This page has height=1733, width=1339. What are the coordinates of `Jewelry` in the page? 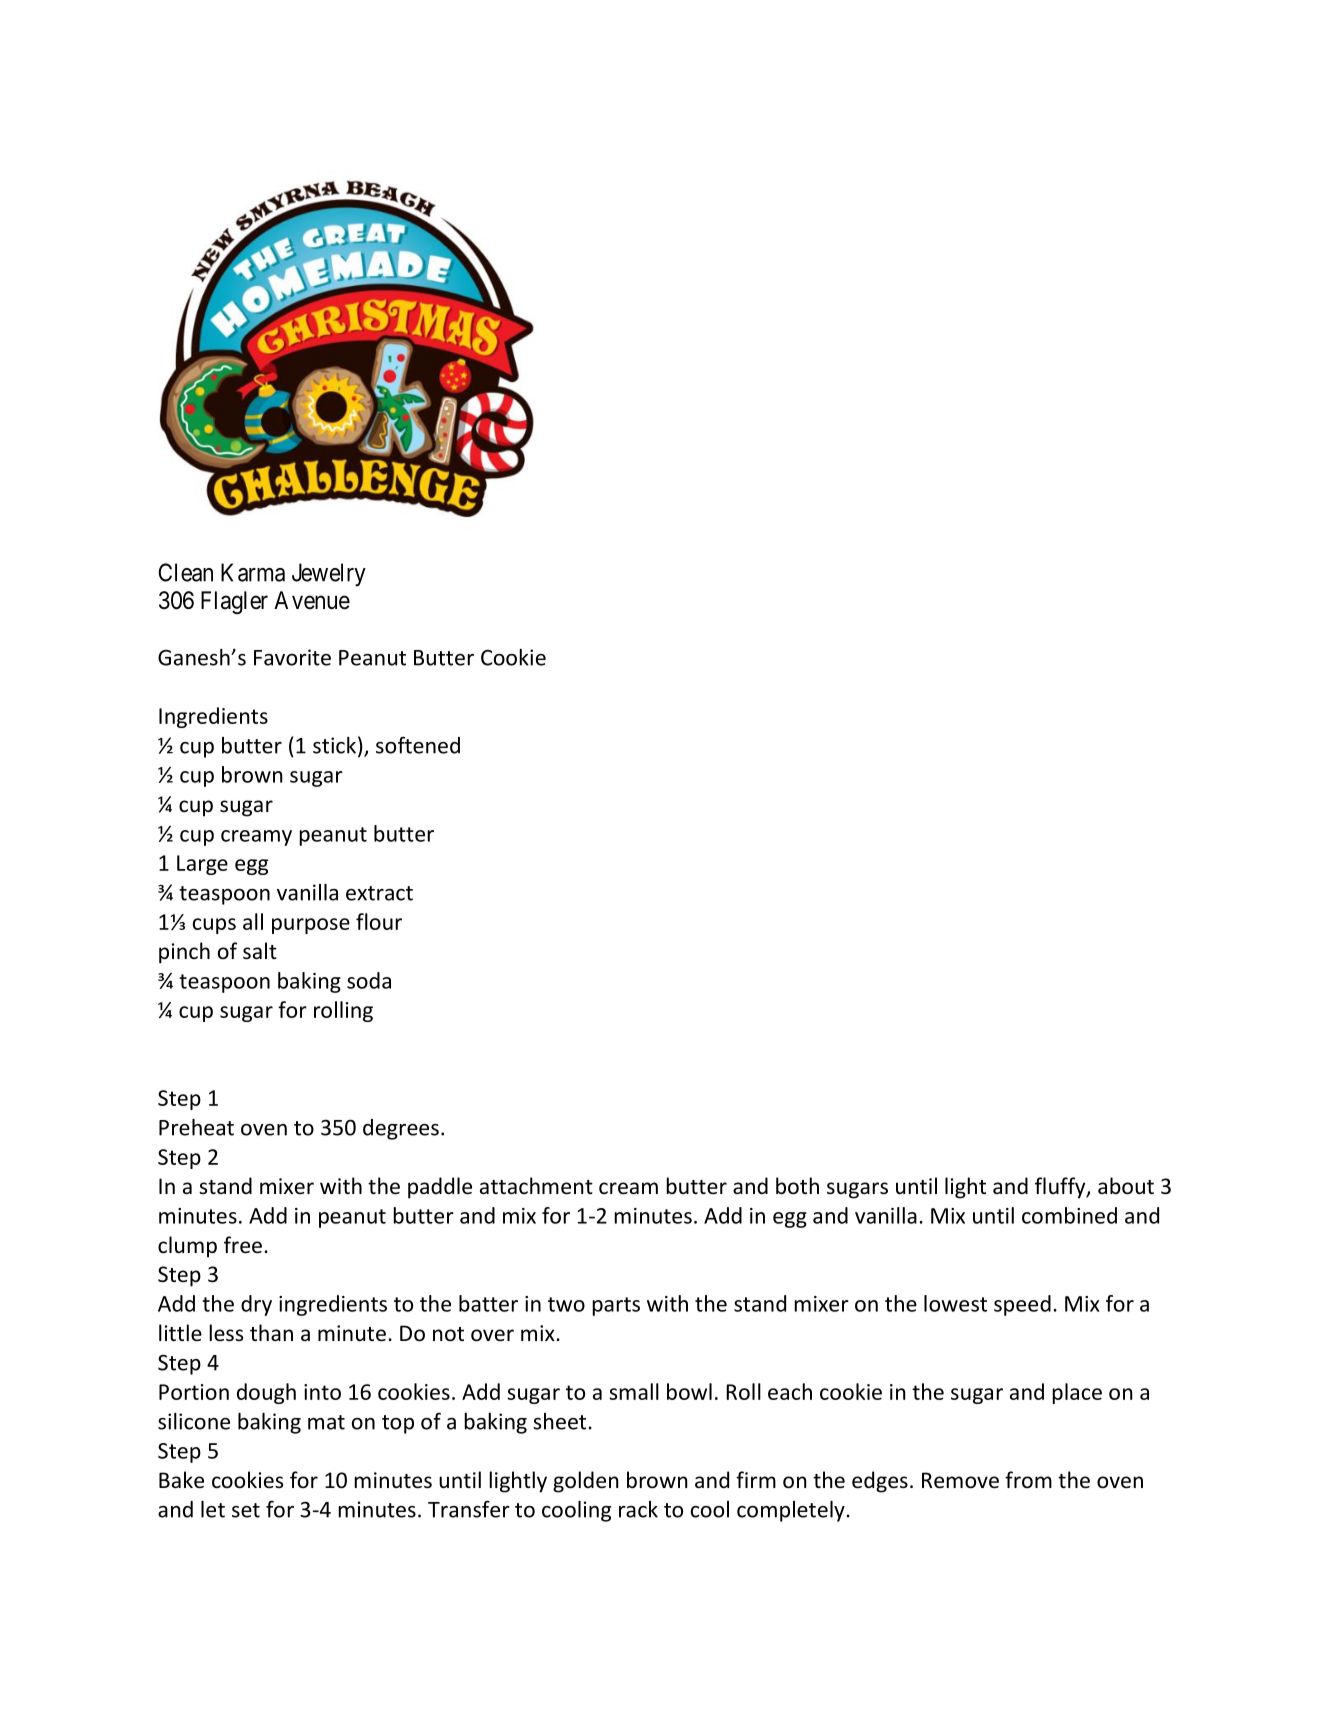 It's located at (329, 575).
